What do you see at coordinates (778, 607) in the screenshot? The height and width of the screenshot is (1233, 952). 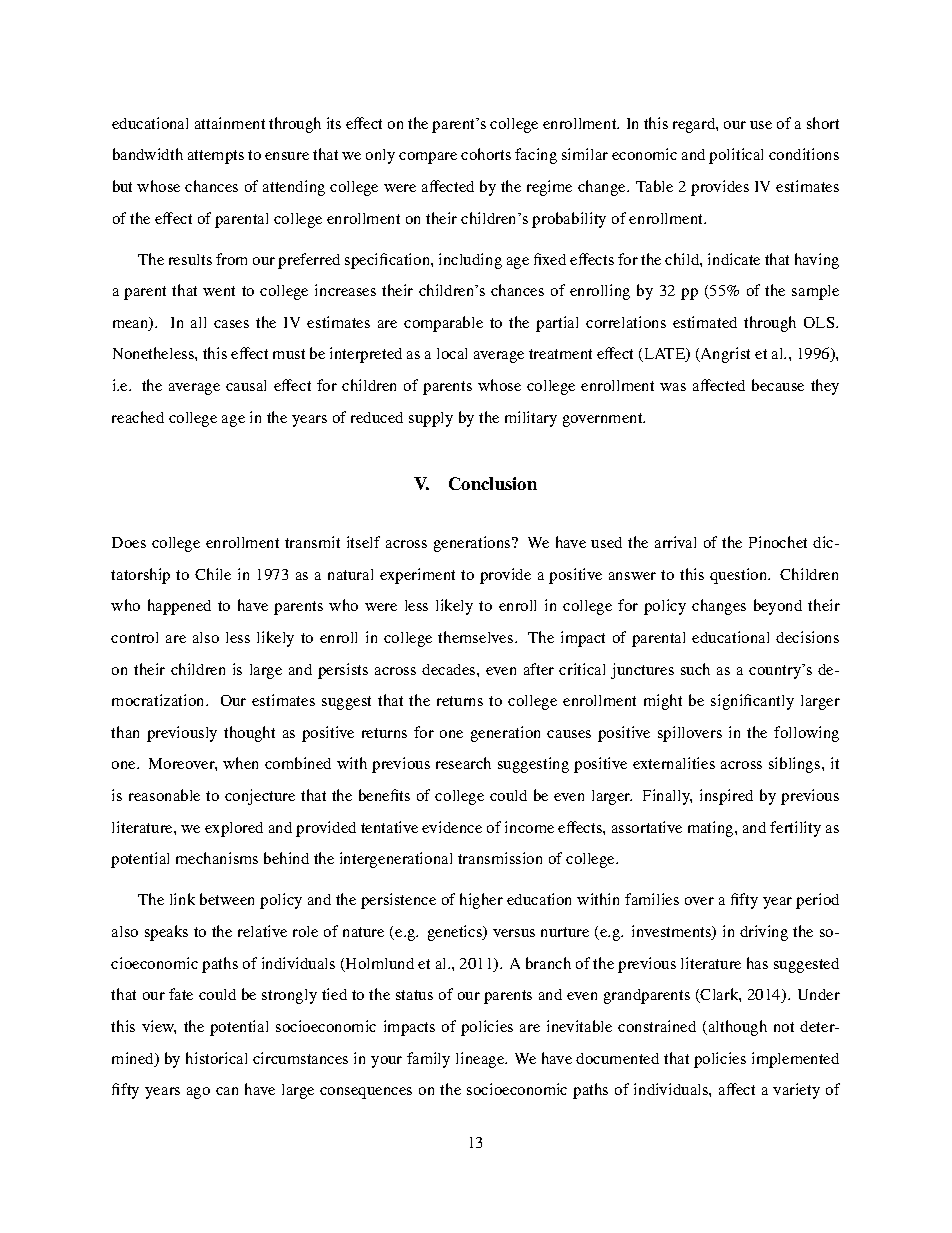 I see `beyond` at bounding box center [778, 607].
